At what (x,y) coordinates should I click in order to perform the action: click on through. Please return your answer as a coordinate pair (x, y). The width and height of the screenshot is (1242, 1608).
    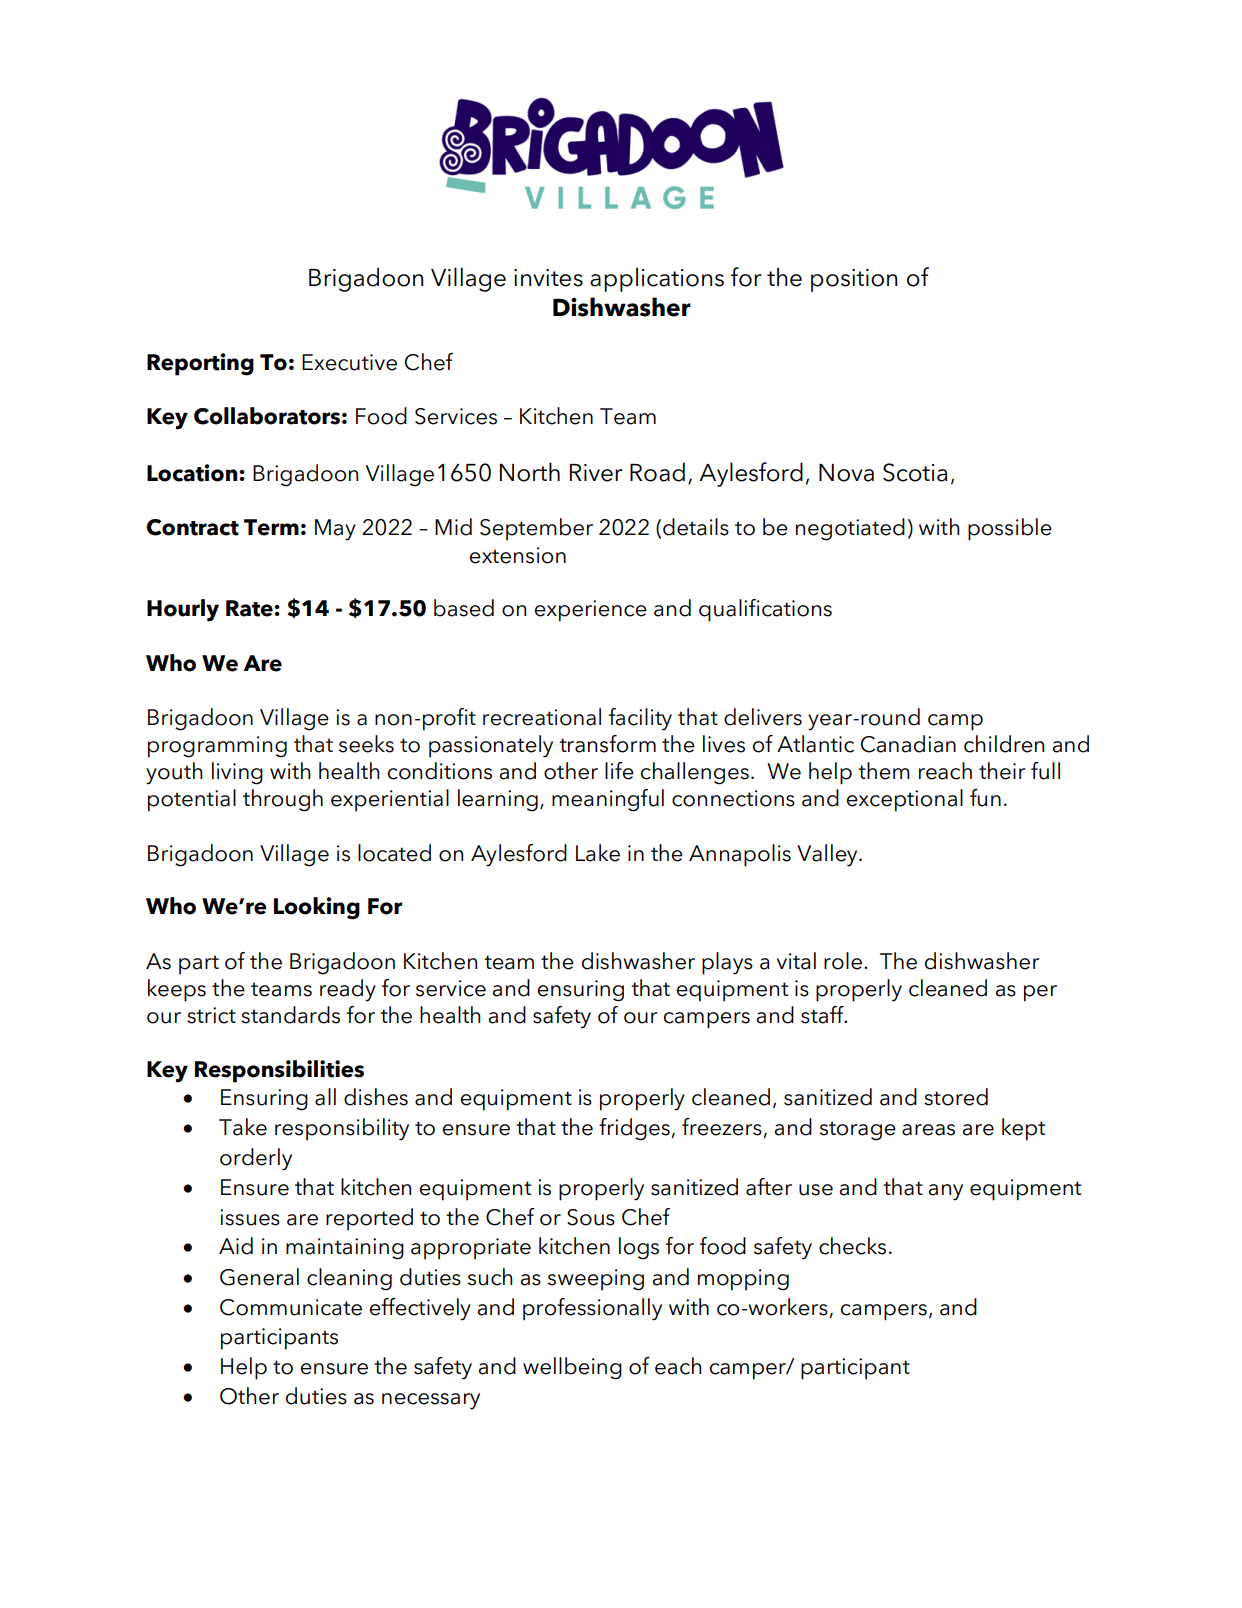
    Looking at the image, I should click on (283, 800).
